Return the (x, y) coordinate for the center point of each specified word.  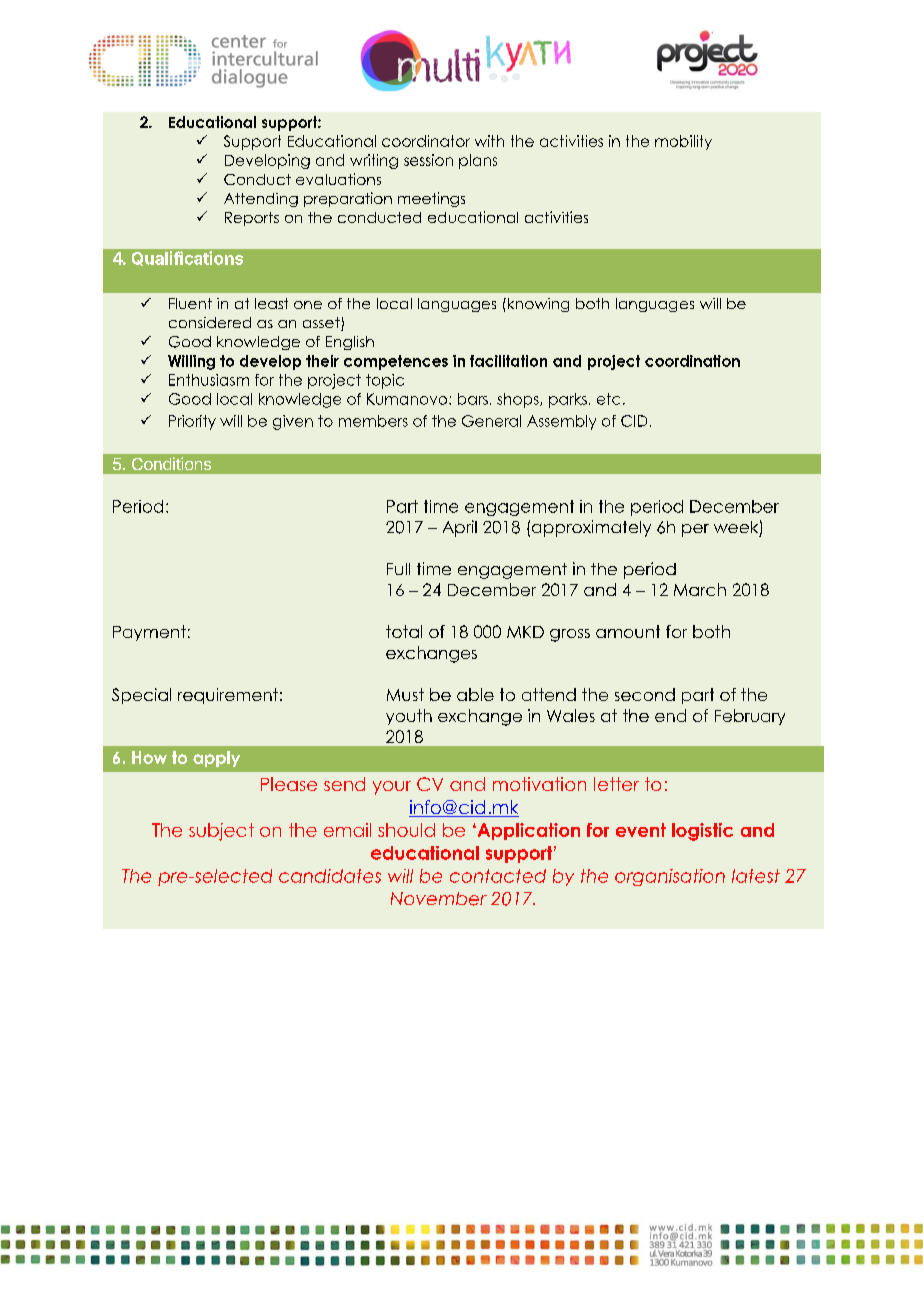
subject (221, 832)
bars (473, 399)
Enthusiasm (209, 380)
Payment (149, 633)
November (439, 899)
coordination (692, 361)
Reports (252, 219)
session (428, 160)
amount (628, 631)
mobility (683, 142)
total (404, 631)
